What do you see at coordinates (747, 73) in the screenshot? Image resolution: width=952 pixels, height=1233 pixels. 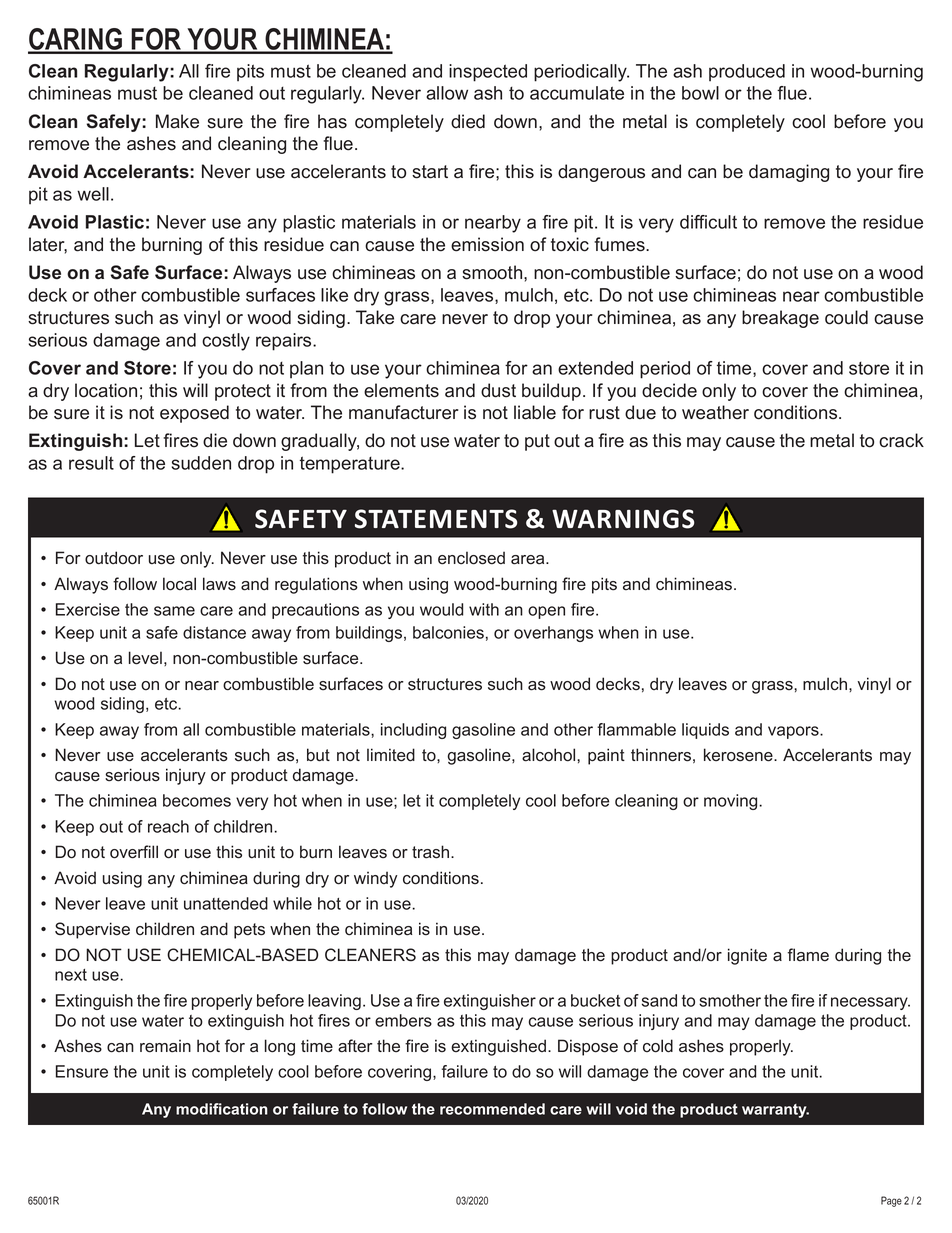 I see `produced` at bounding box center [747, 73].
